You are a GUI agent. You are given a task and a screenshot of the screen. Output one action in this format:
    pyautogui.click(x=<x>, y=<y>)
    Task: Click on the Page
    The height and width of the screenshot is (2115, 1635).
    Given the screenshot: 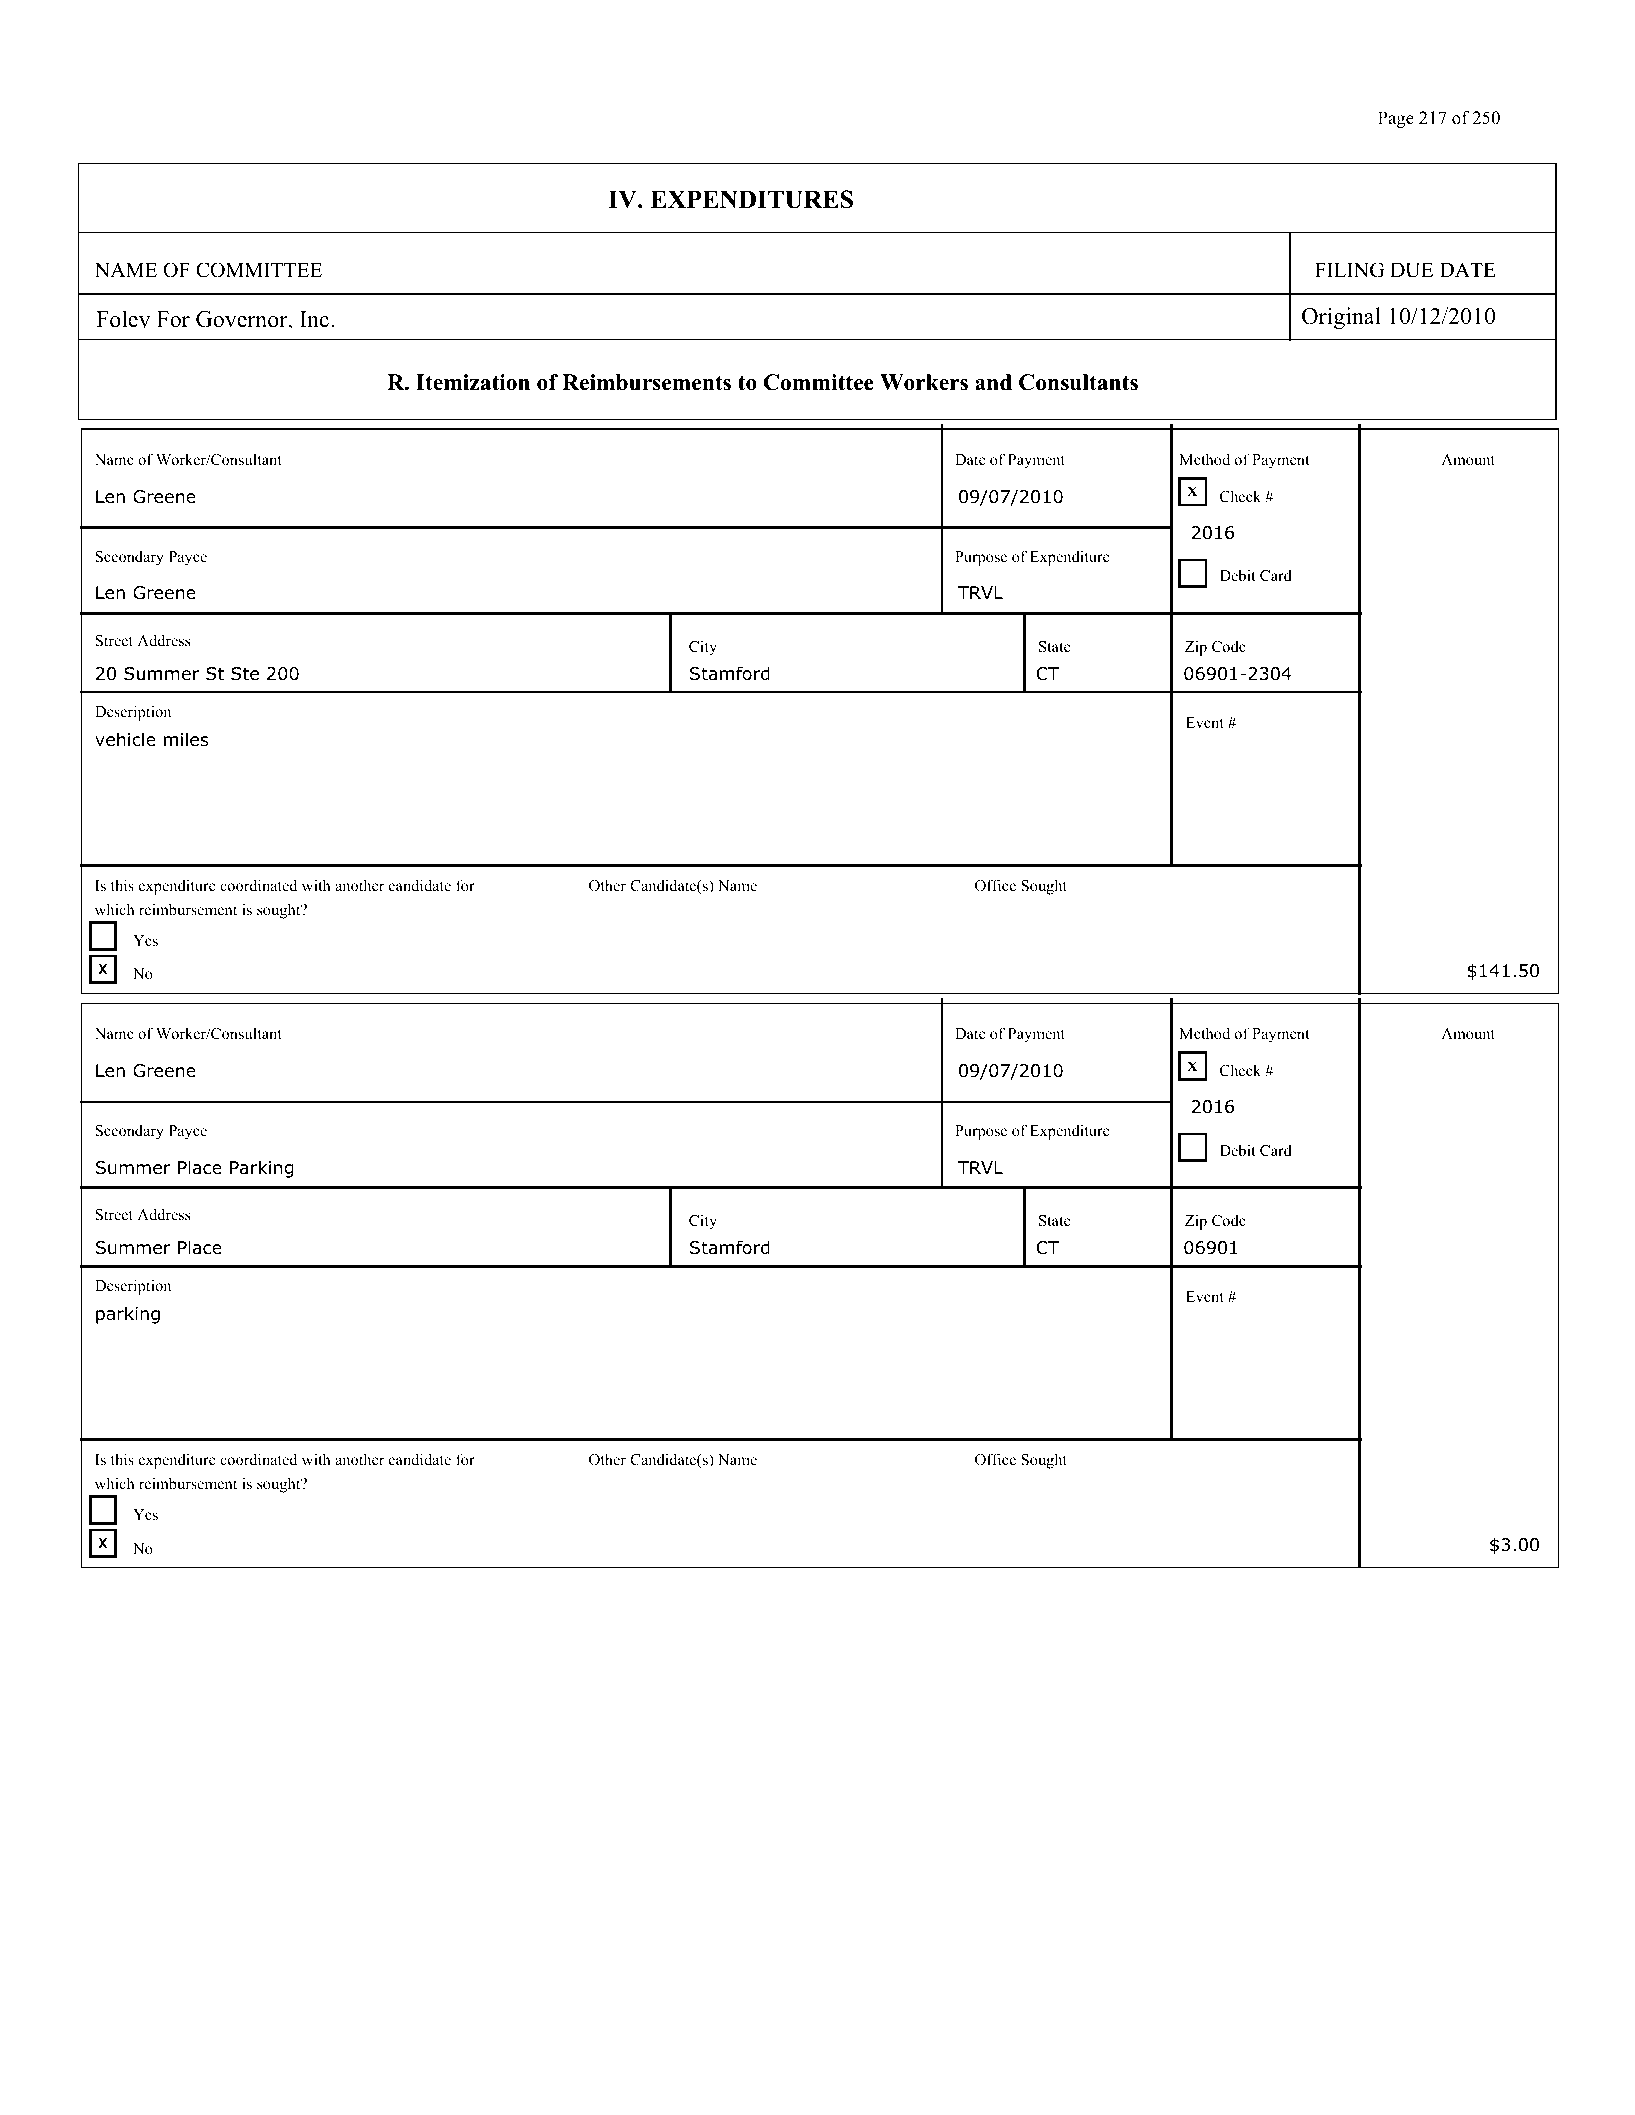 What is the action you would take?
    pyautogui.click(x=1396, y=119)
